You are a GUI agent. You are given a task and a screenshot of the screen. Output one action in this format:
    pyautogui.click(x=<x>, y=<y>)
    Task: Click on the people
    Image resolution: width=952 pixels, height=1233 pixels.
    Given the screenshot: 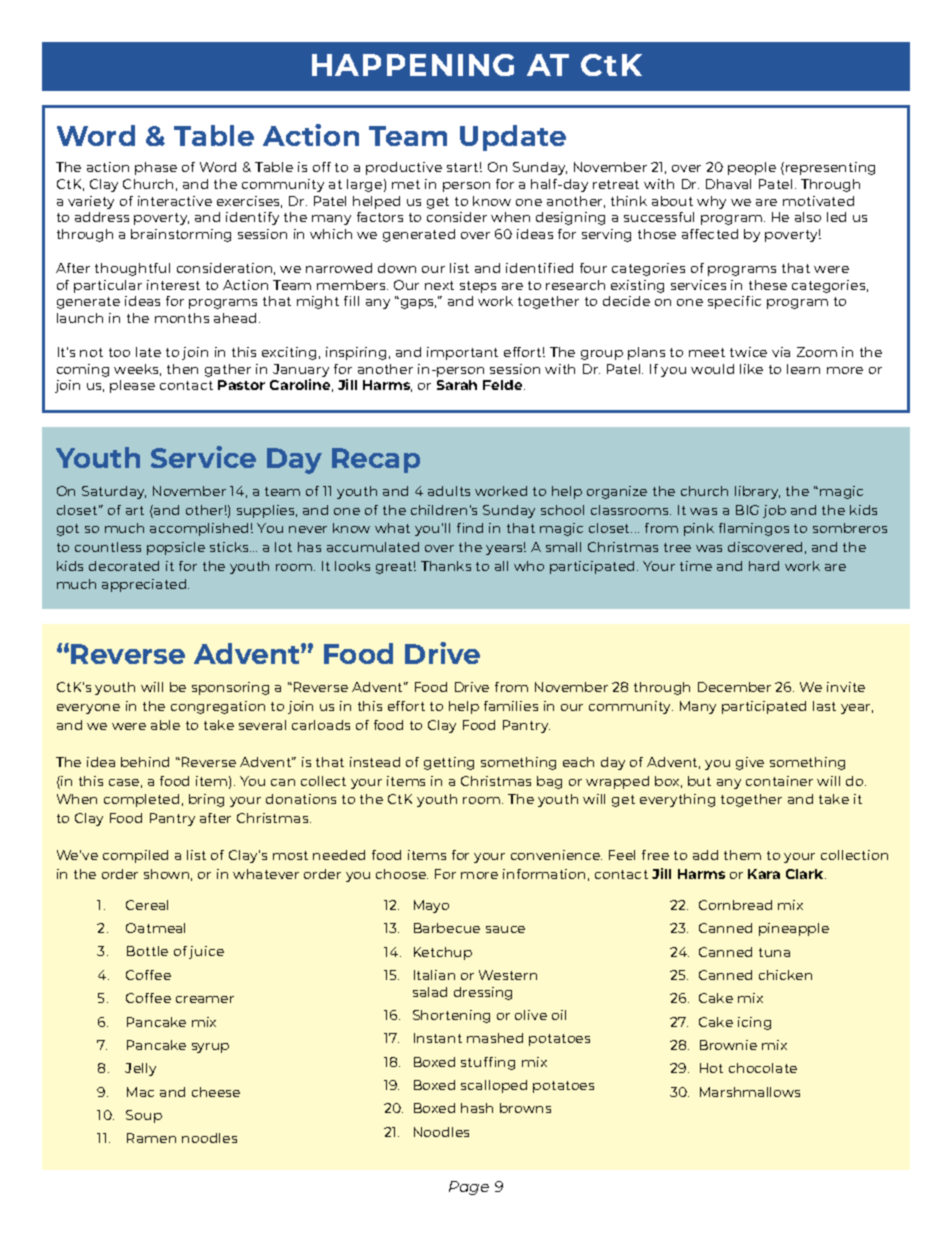 What is the action you would take?
    pyautogui.click(x=752, y=168)
